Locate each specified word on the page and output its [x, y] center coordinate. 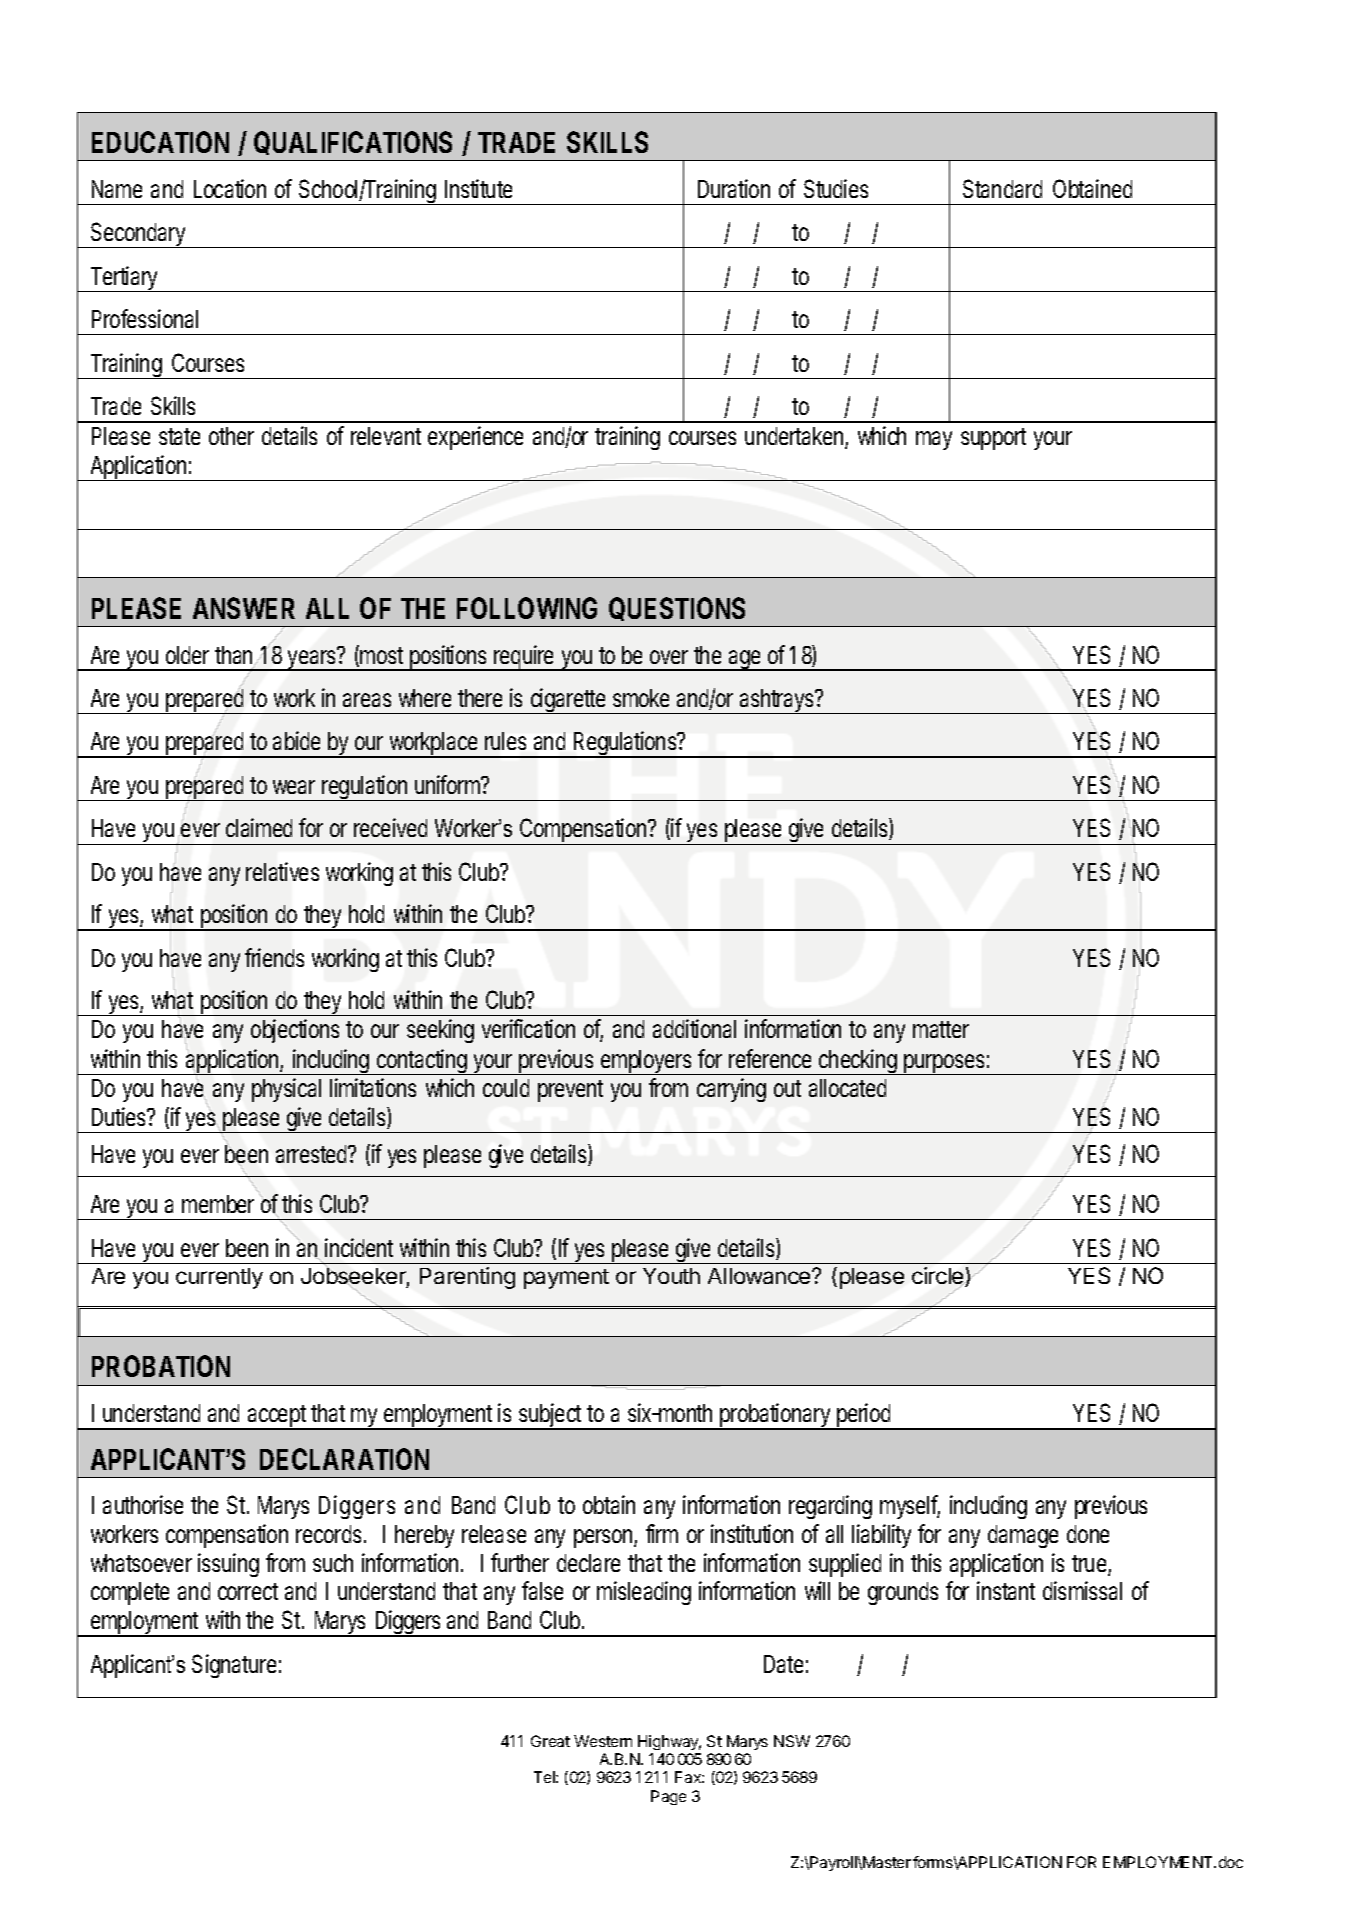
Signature [234, 1666]
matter [941, 1029]
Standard [1002, 188]
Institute [478, 188]
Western [603, 1741]
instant [1006, 1590]
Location [230, 188]
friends [274, 957]
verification [528, 1028]
